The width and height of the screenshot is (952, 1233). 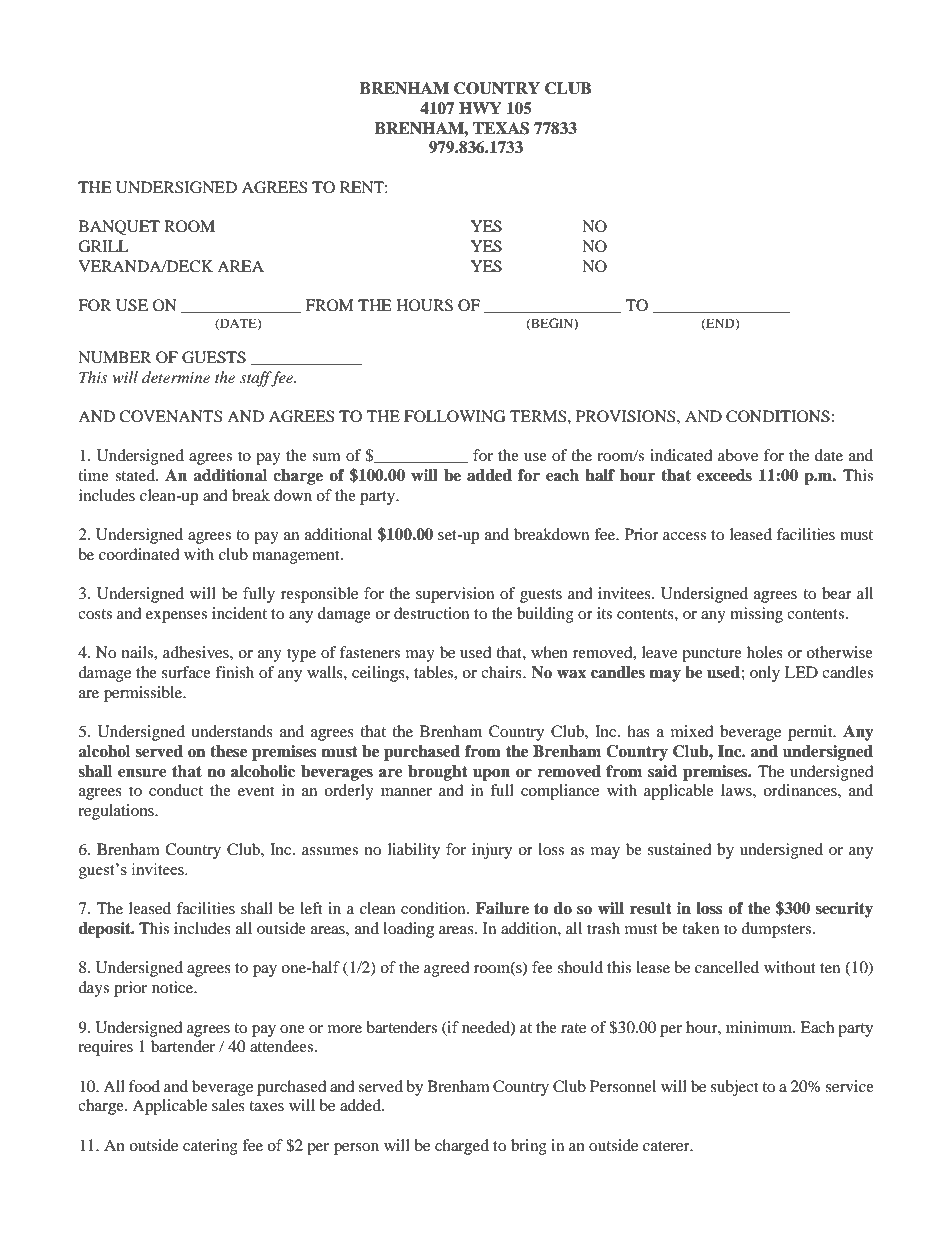 What do you see at coordinates (529, 1147) in the screenshot?
I see `bring` at bounding box center [529, 1147].
